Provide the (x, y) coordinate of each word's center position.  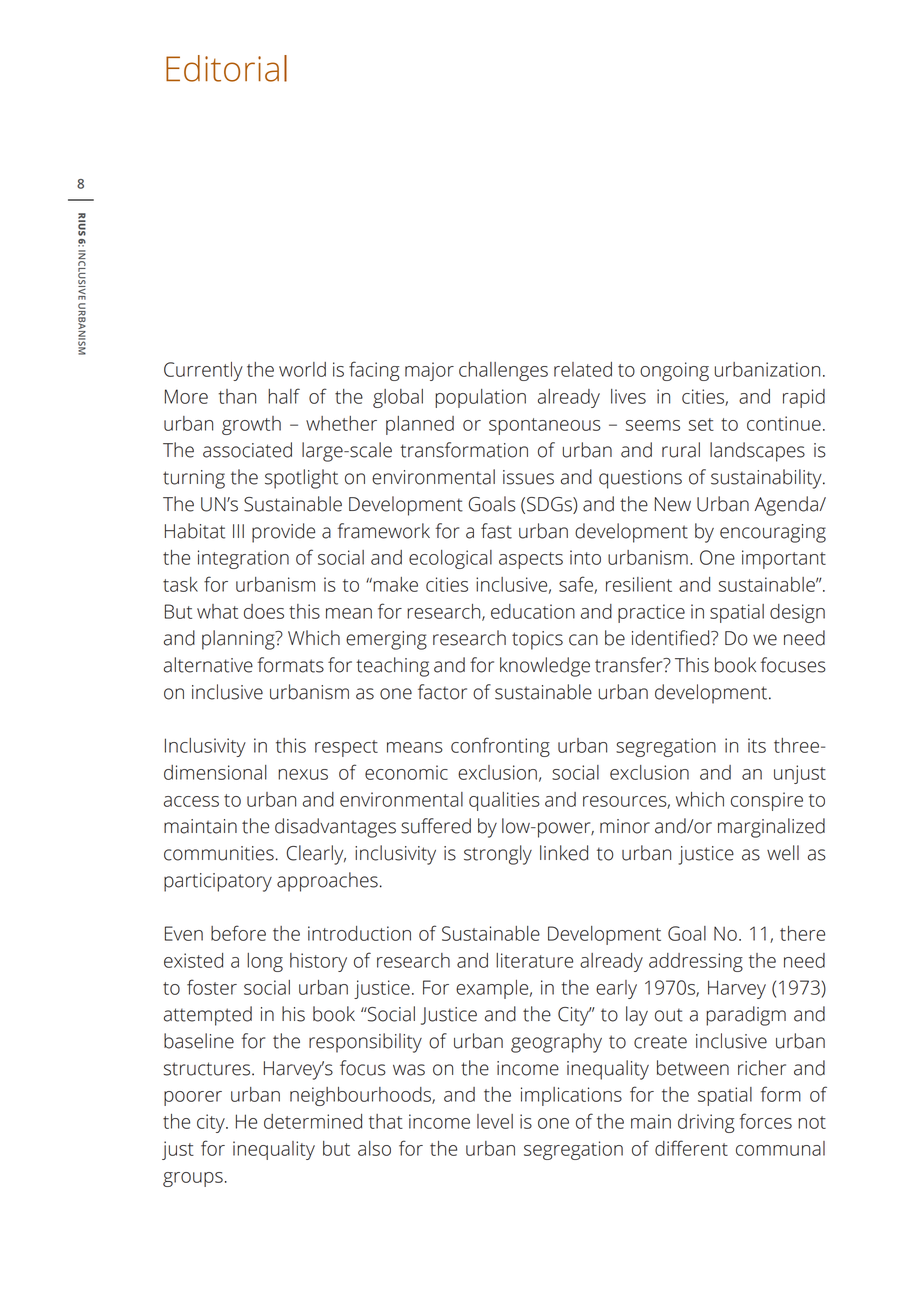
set (701, 424)
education (533, 611)
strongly (498, 855)
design (797, 613)
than (237, 396)
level (495, 1121)
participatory (218, 882)
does (264, 611)
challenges (503, 371)
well (783, 853)
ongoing (674, 371)
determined (313, 1121)
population (480, 398)
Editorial (226, 68)
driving (706, 1123)
